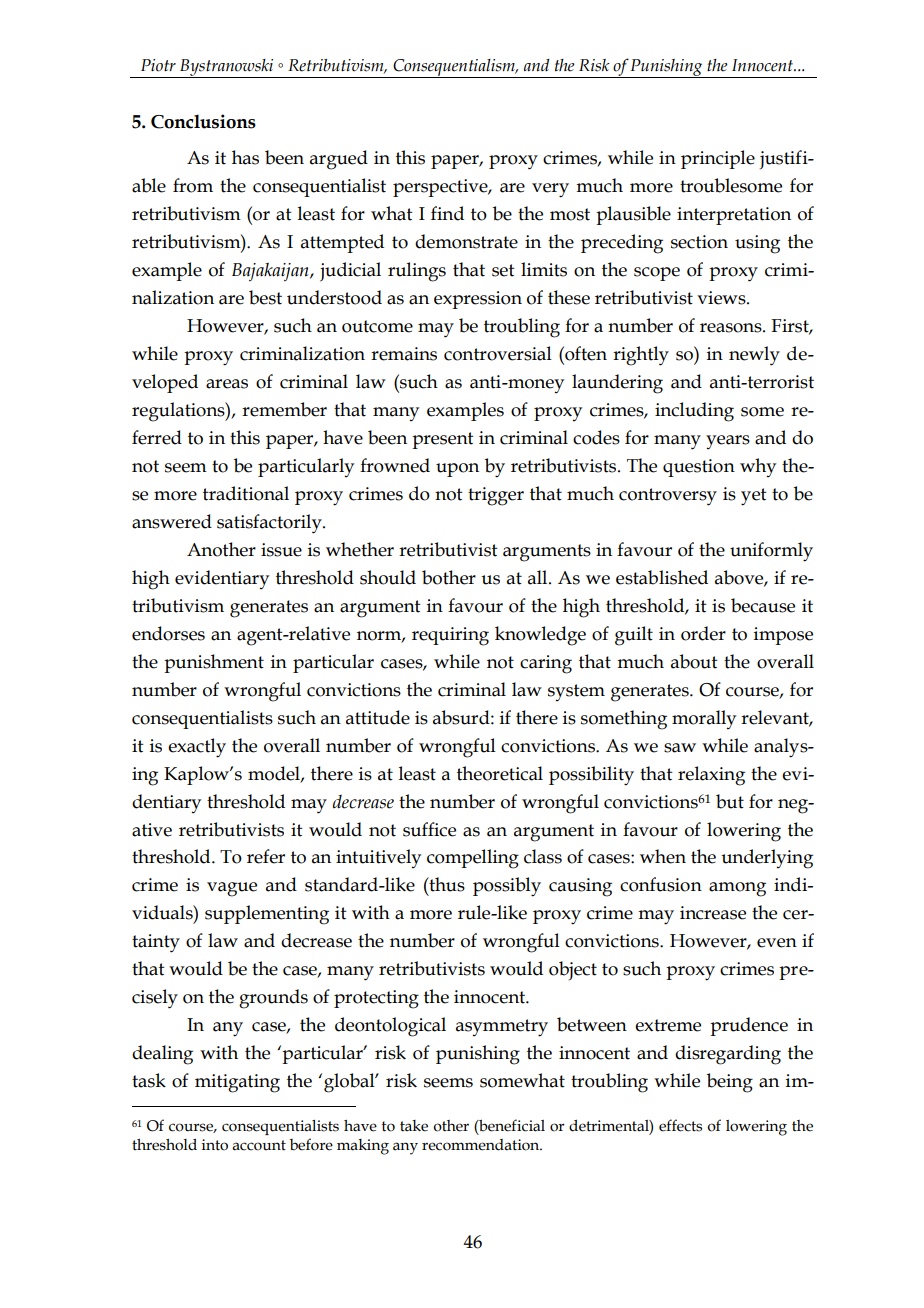 This screenshot has width=924, height=1308. What do you see at coordinates (450, 636) in the screenshot?
I see `requiring` at bounding box center [450, 636].
